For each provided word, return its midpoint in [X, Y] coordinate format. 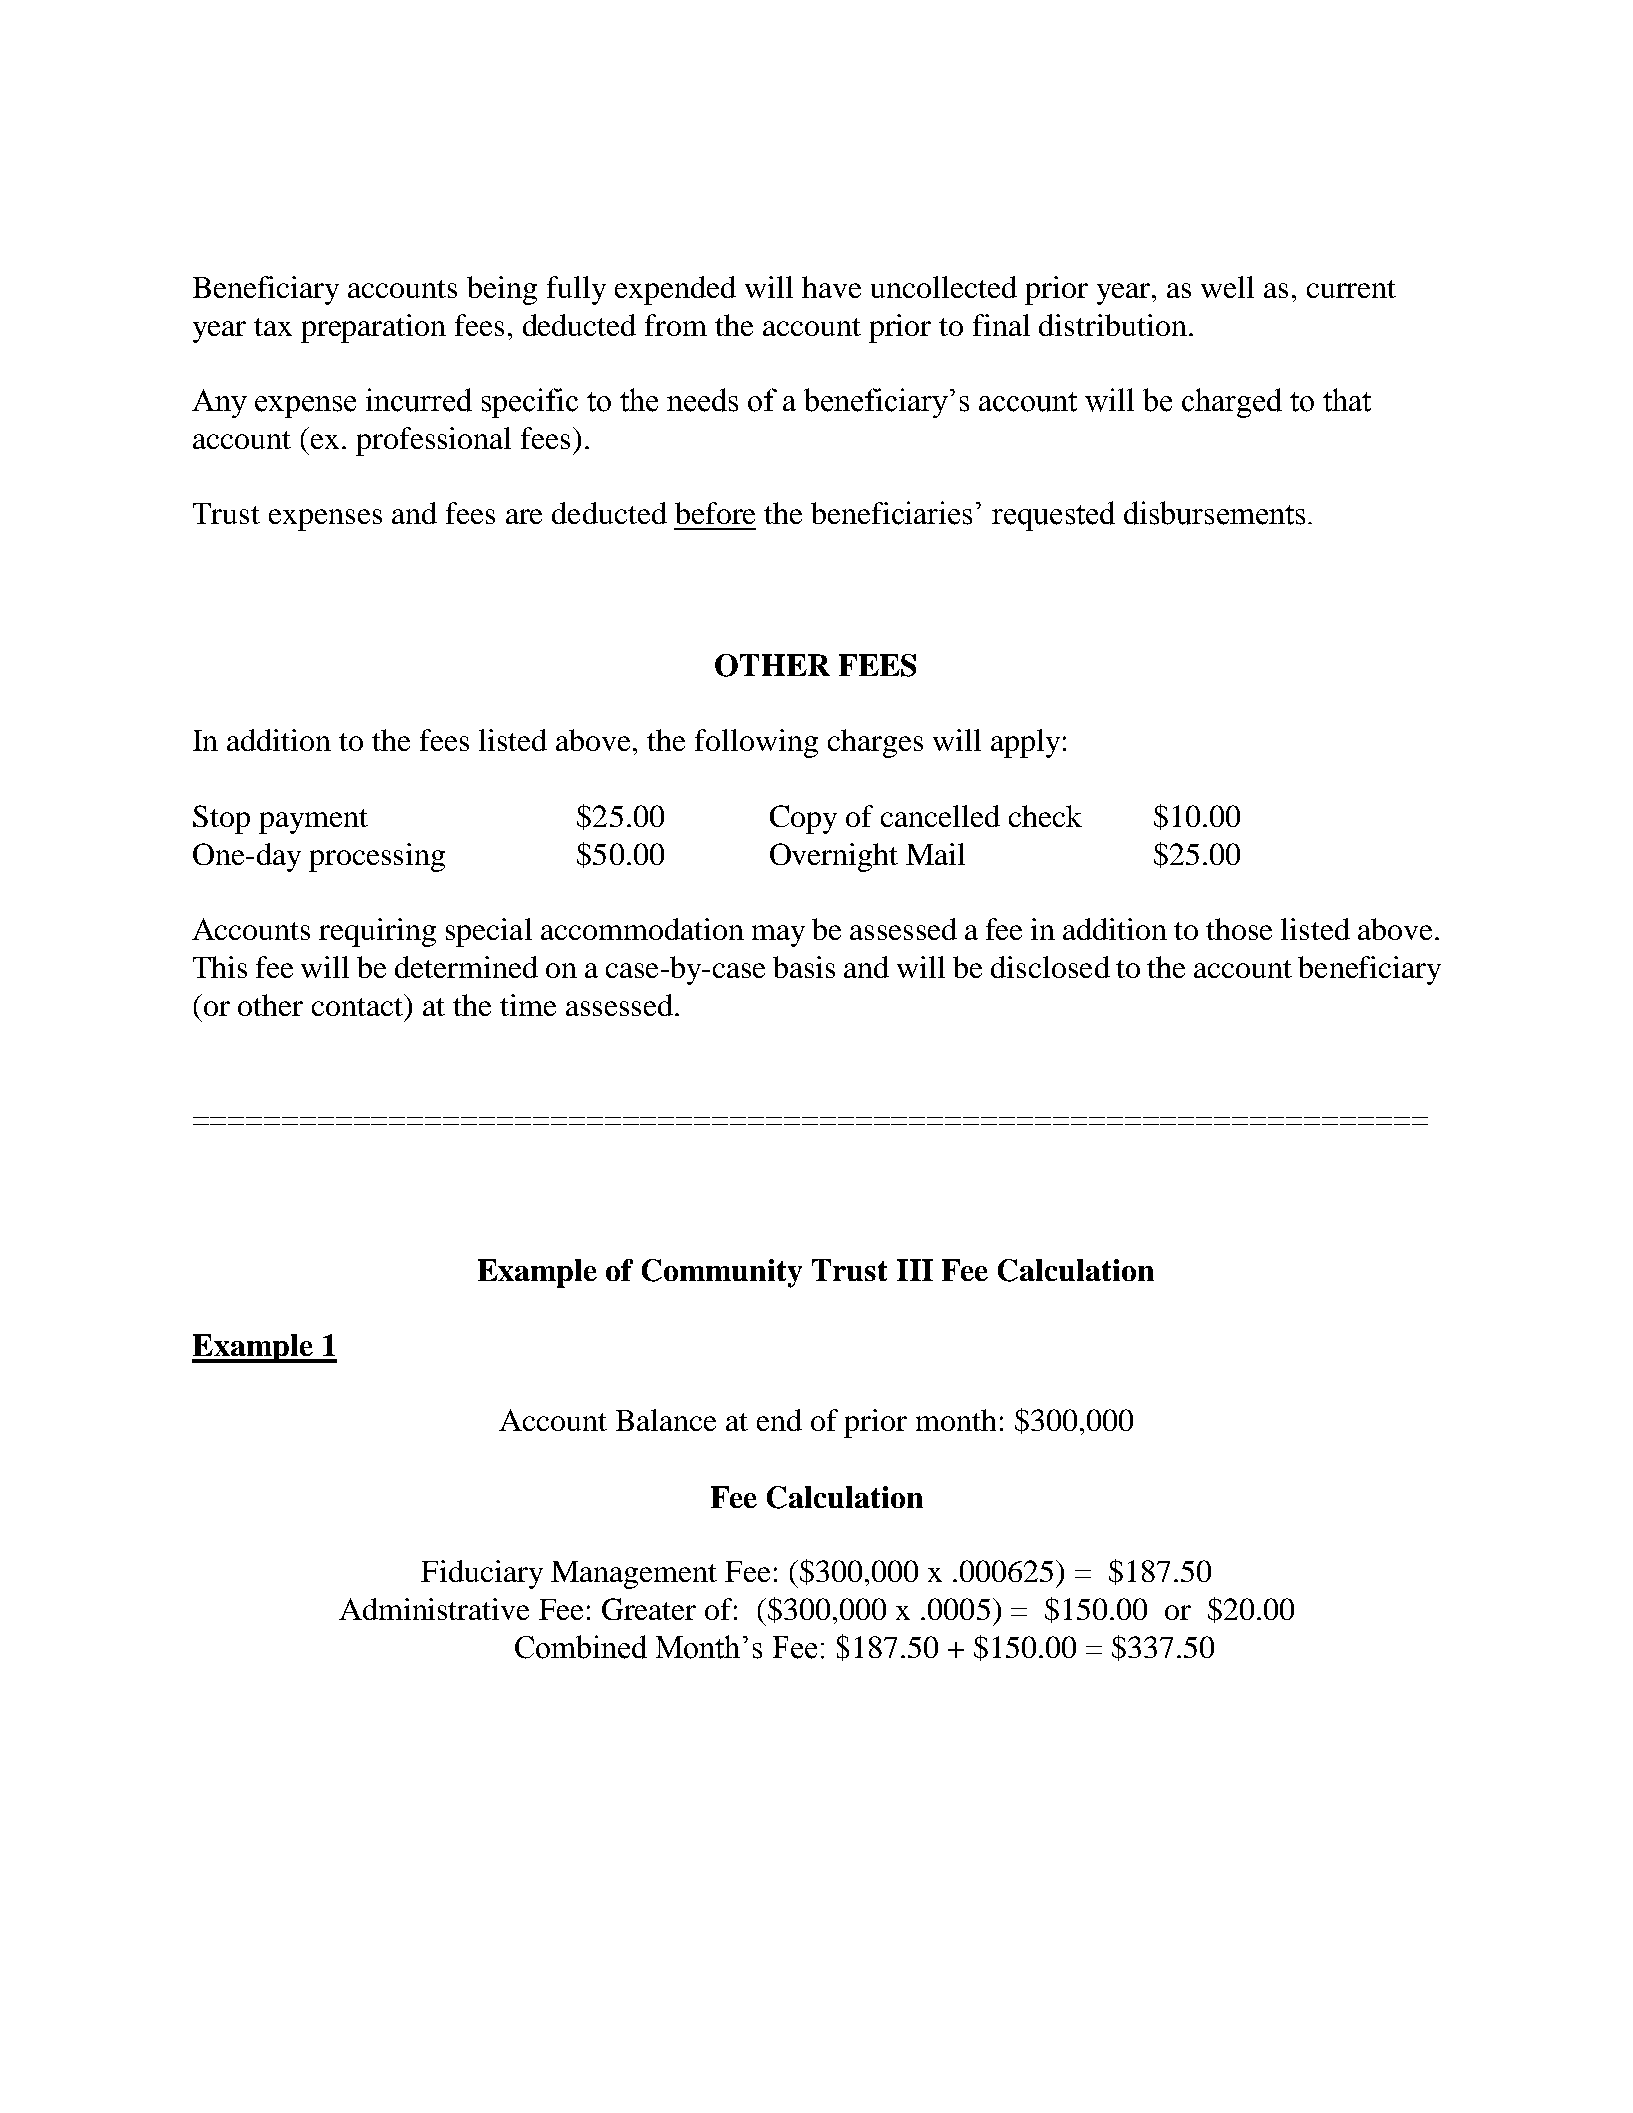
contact [359, 1005]
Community [722, 1273]
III [915, 1270]
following [756, 743]
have [831, 287]
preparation [373, 328]
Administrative [434, 1609]
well [1227, 287]
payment [313, 821]
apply [1025, 743]
